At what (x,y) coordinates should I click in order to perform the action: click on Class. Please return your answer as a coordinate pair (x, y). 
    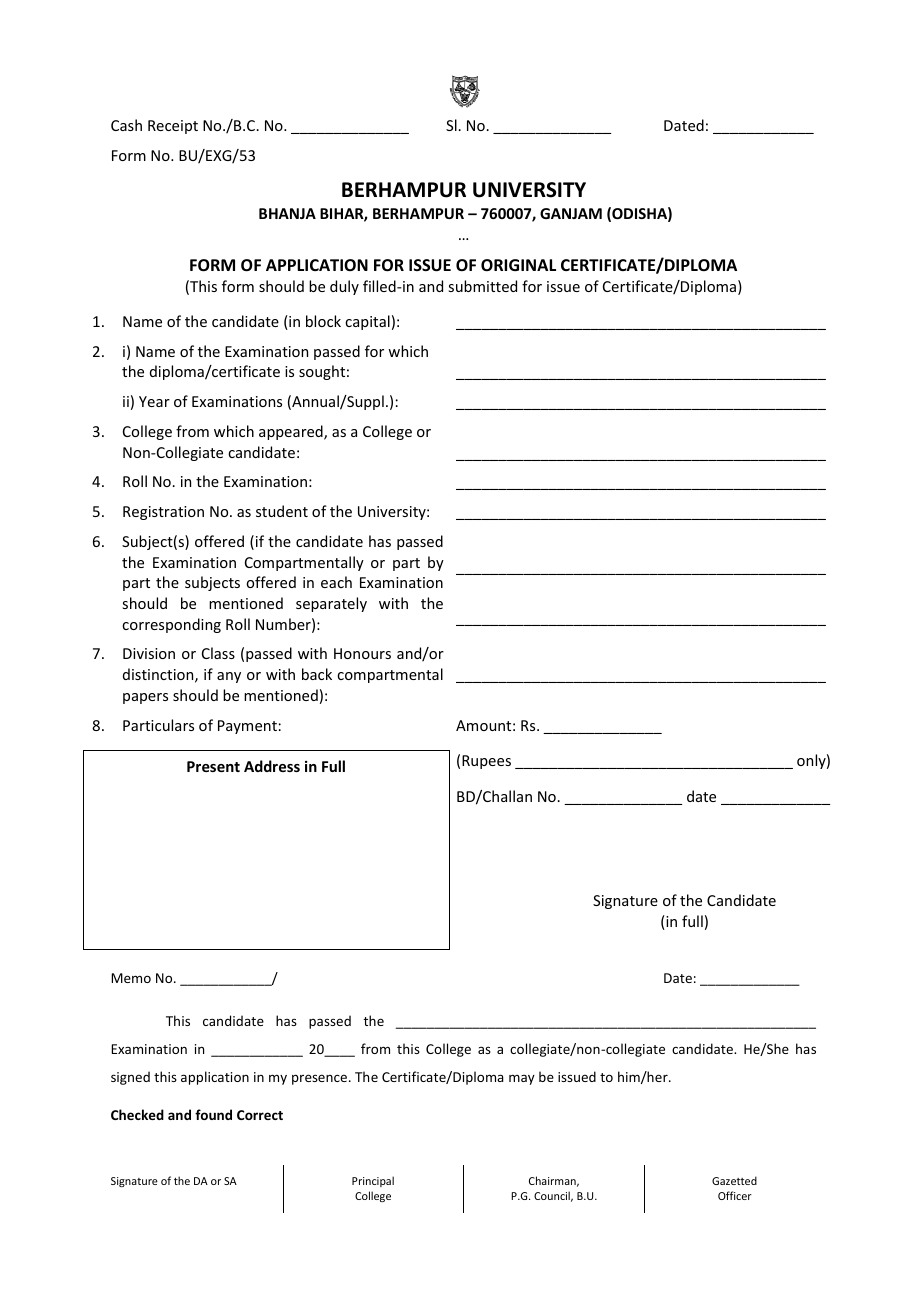
    Looking at the image, I should click on (218, 653).
